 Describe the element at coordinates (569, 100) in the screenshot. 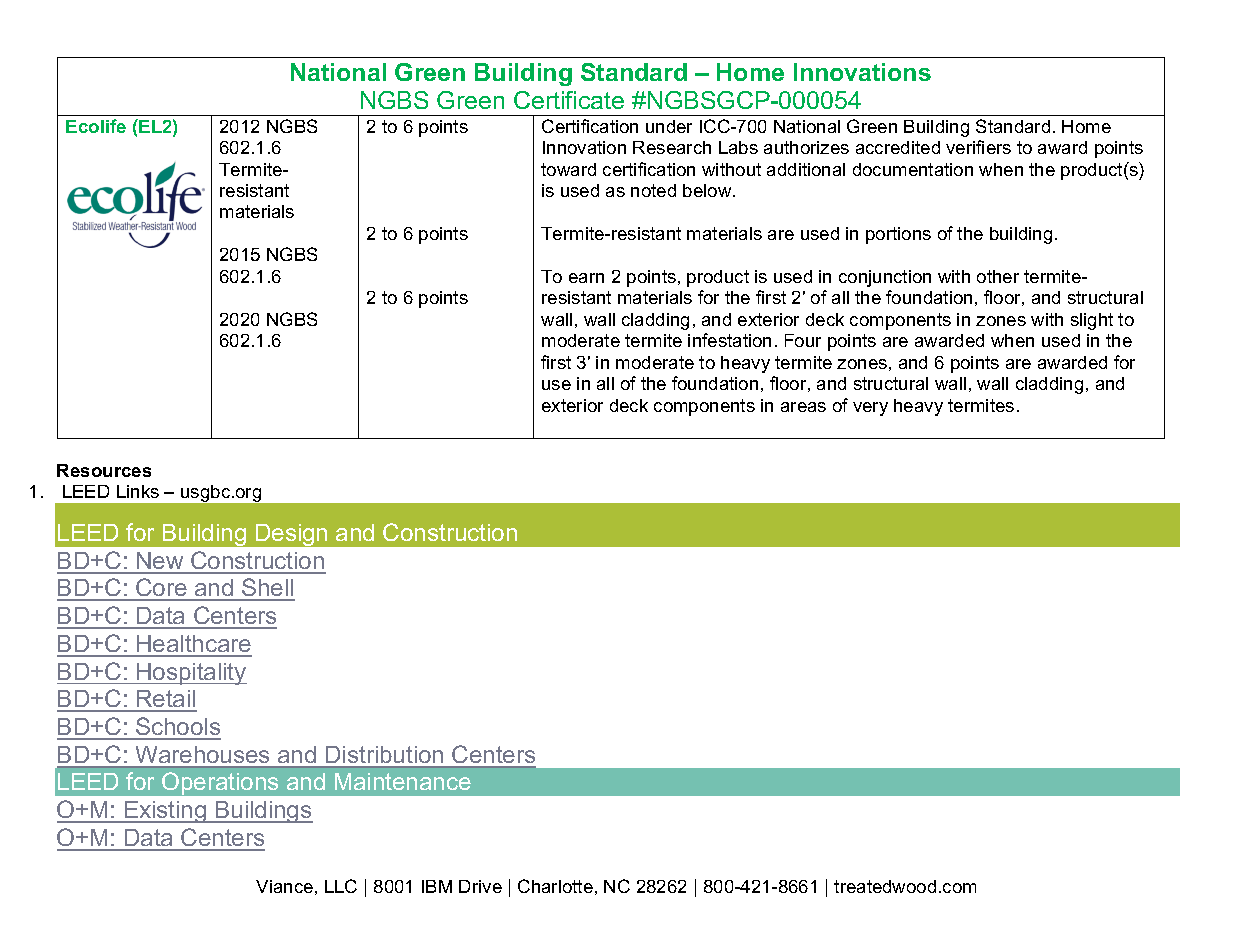

I see `Certificate` at that location.
